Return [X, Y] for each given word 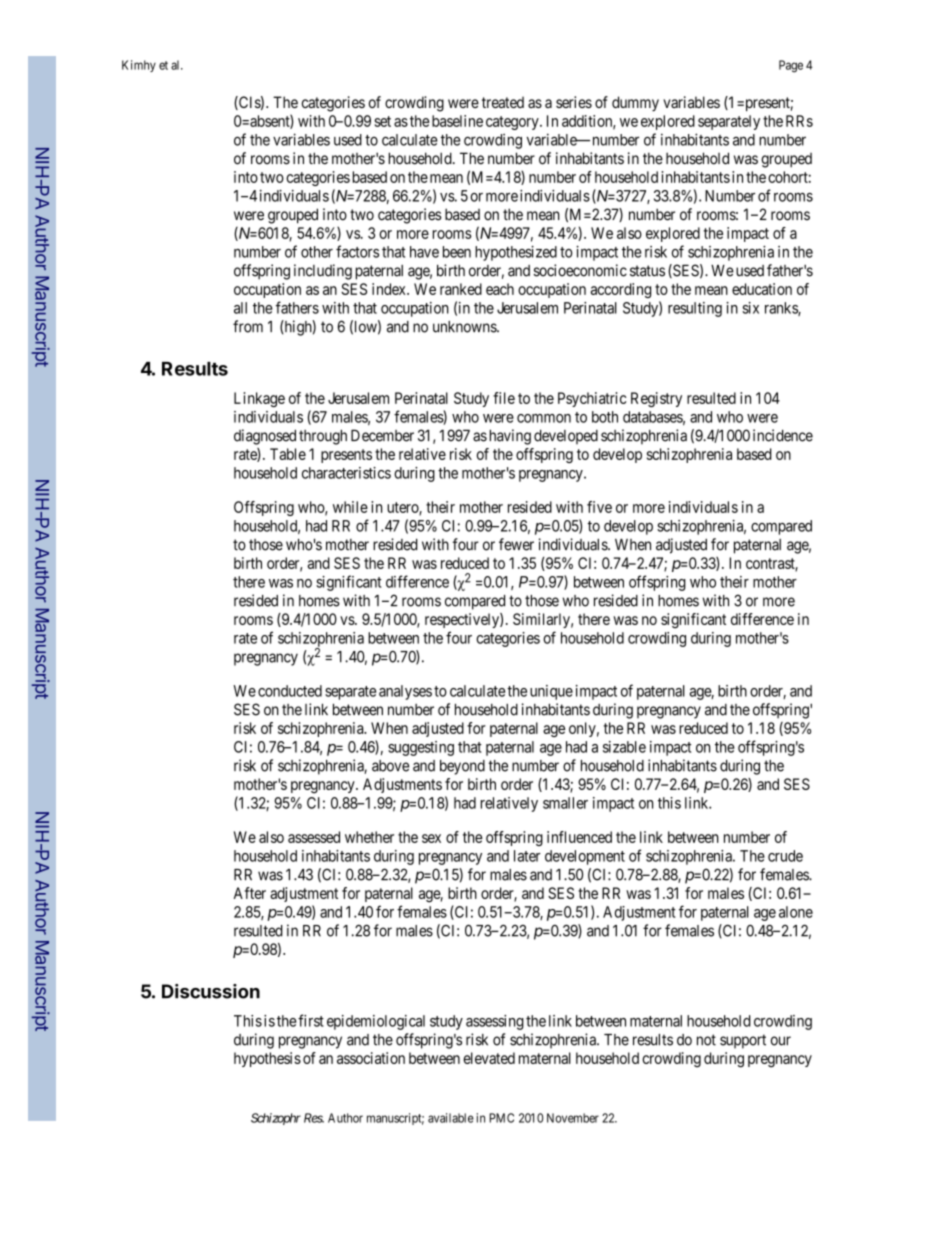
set [382, 121]
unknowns [465, 327]
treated [503, 102]
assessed [314, 837]
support [743, 1041]
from [248, 326]
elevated [489, 1058]
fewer [516, 544]
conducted [290, 691]
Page [791, 66]
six [750, 308]
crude [785, 856]
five [599, 507]
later [527, 856]
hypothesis [267, 1059]
